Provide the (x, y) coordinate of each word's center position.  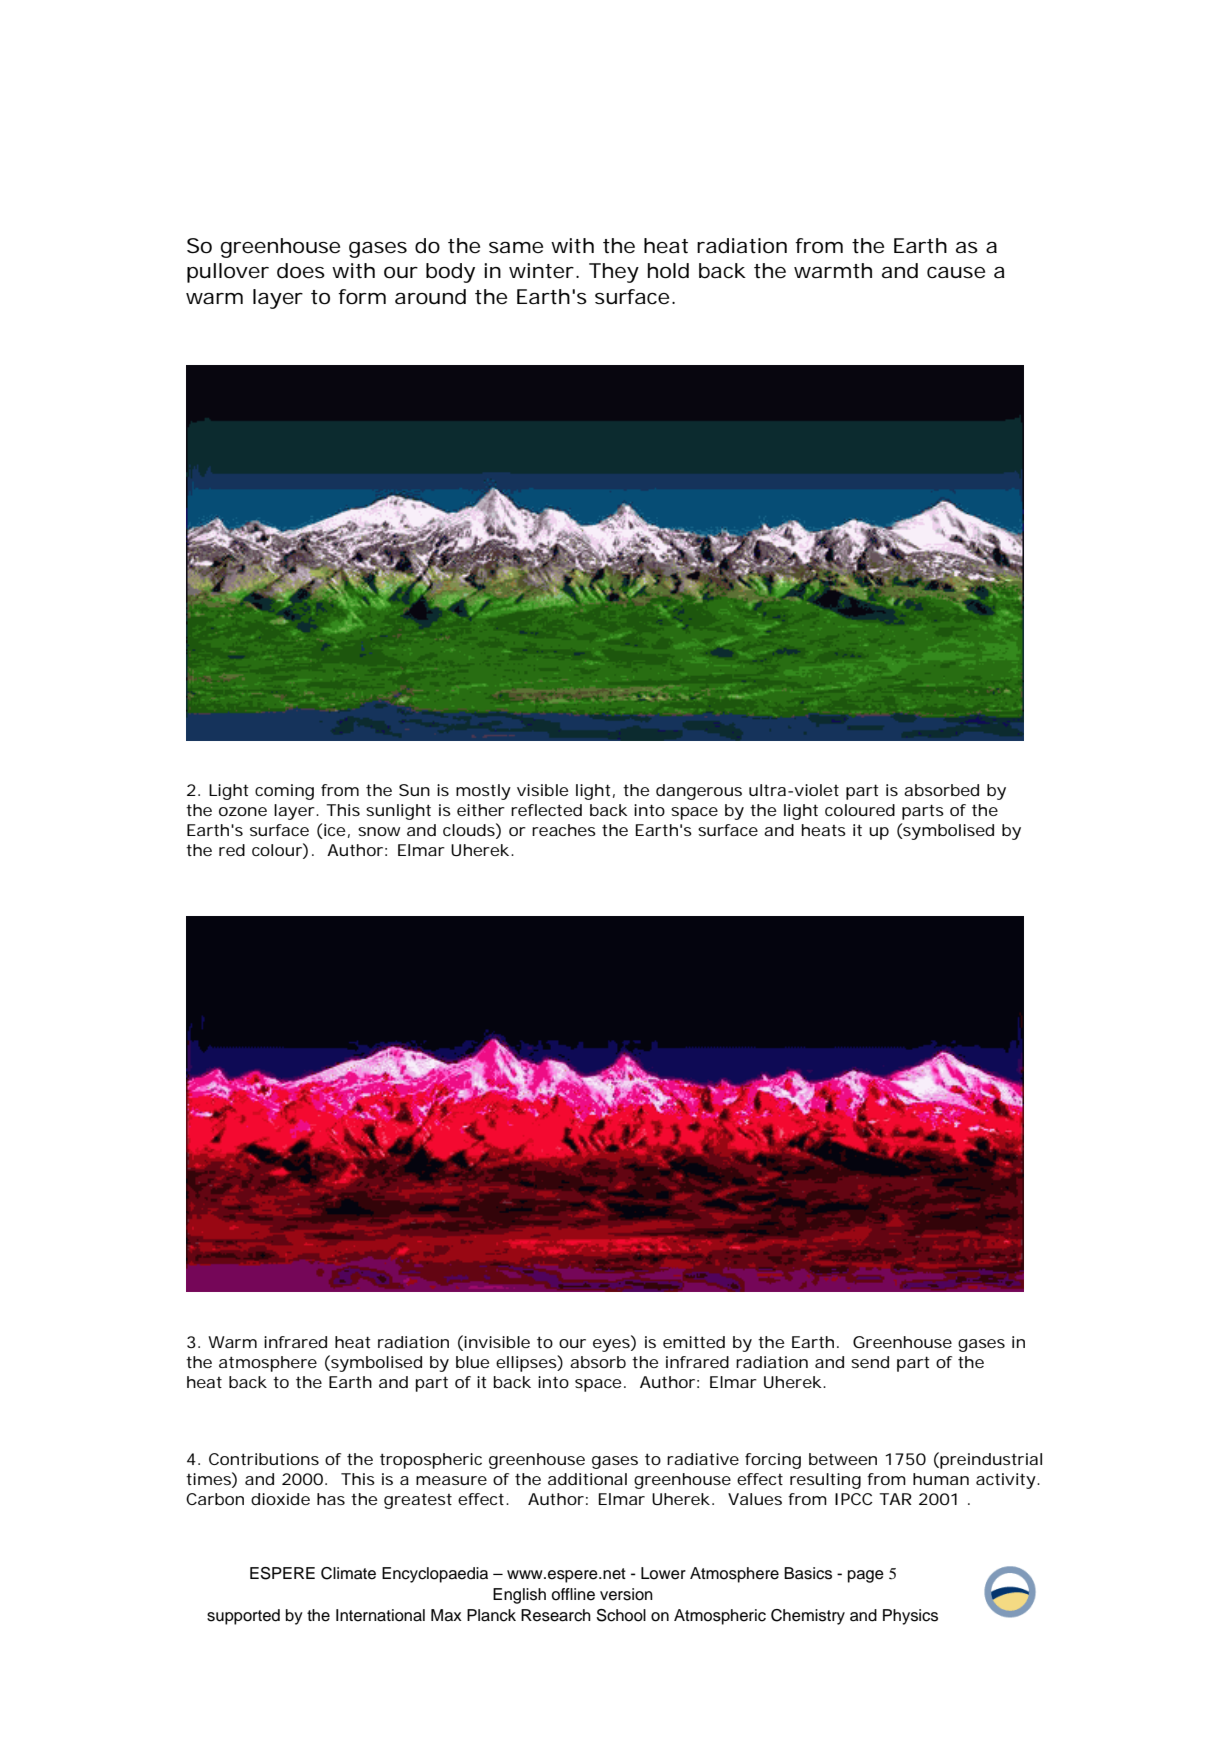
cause (956, 273)
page (866, 1576)
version (626, 1594)
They (614, 273)
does (301, 271)
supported (243, 1617)
